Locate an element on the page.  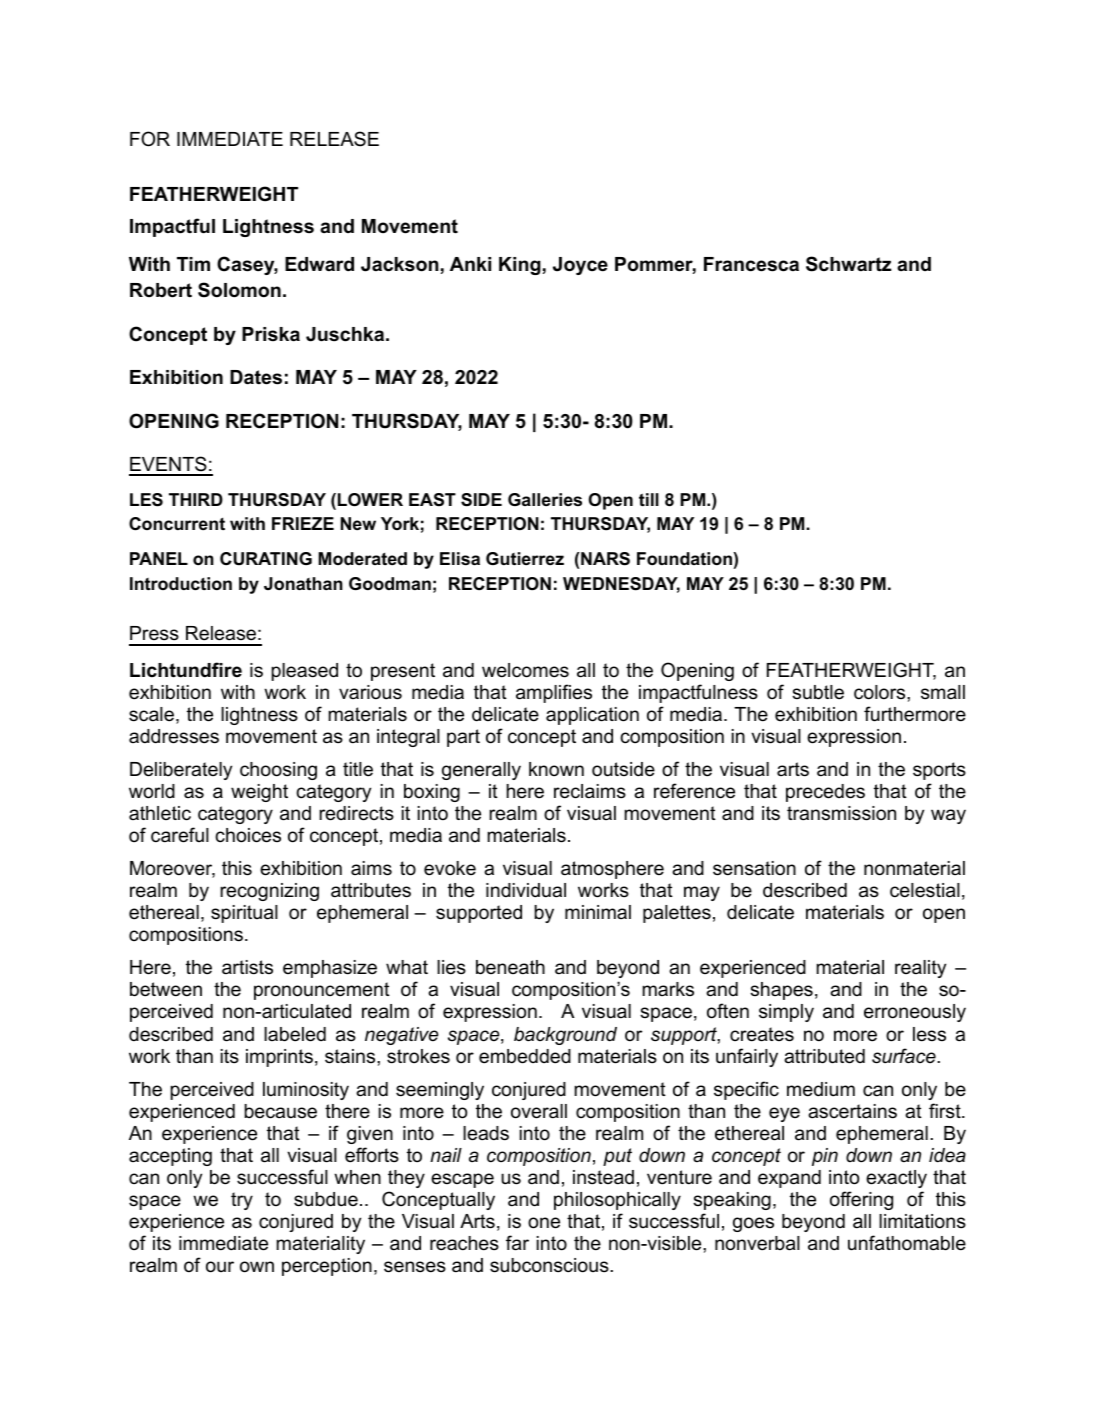
spiritual is located at coordinates (244, 914).
